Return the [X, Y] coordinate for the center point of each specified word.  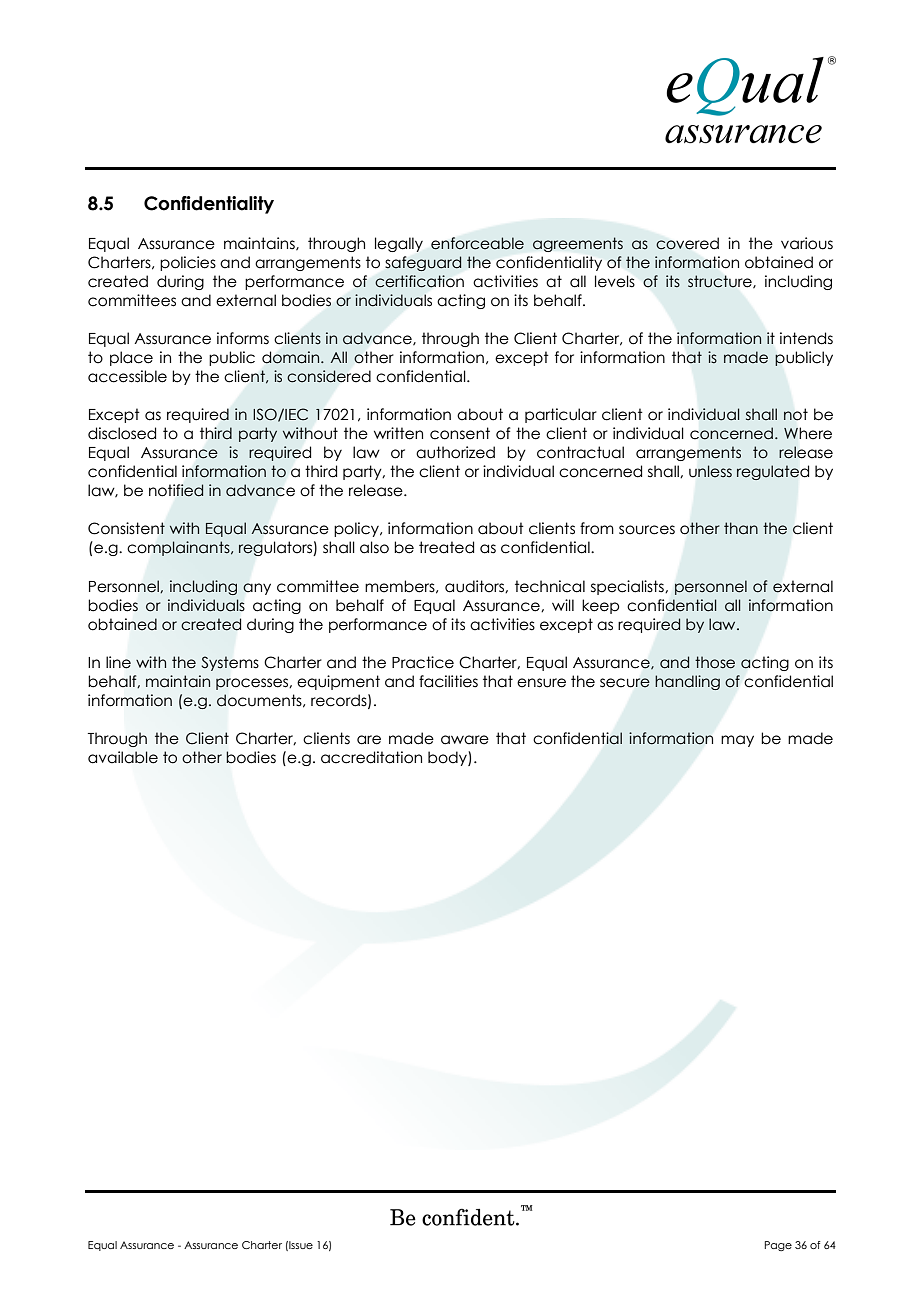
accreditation [371, 757]
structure [721, 281]
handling [687, 682]
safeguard [423, 263]
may [737, 741]
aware [465, 740]
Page [778, 1246]
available [123, 757]
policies [188, 263]
